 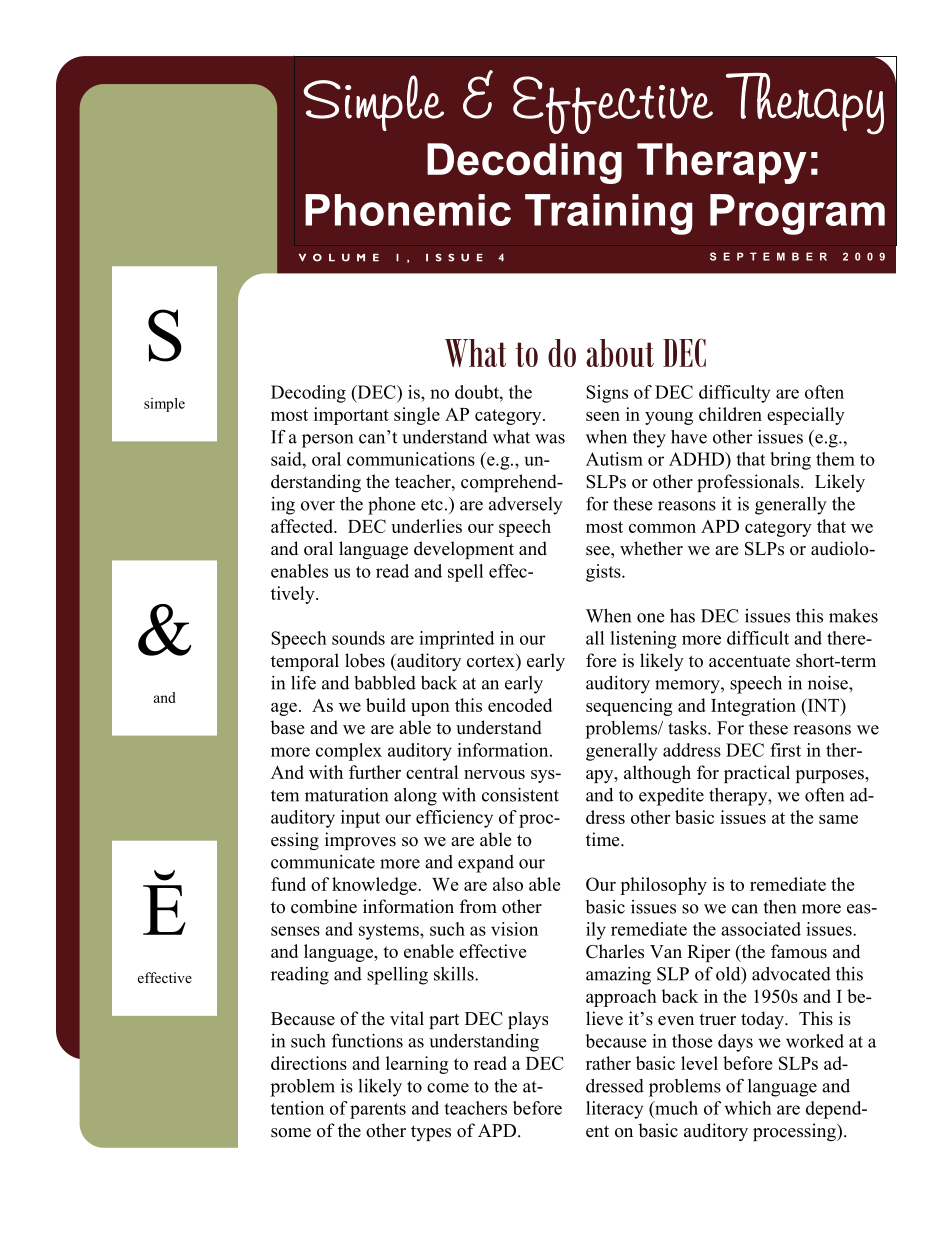 What do you see at coordinates (508, 884) in the screenshot?
I see `also` at bounding box center [508, 884].
